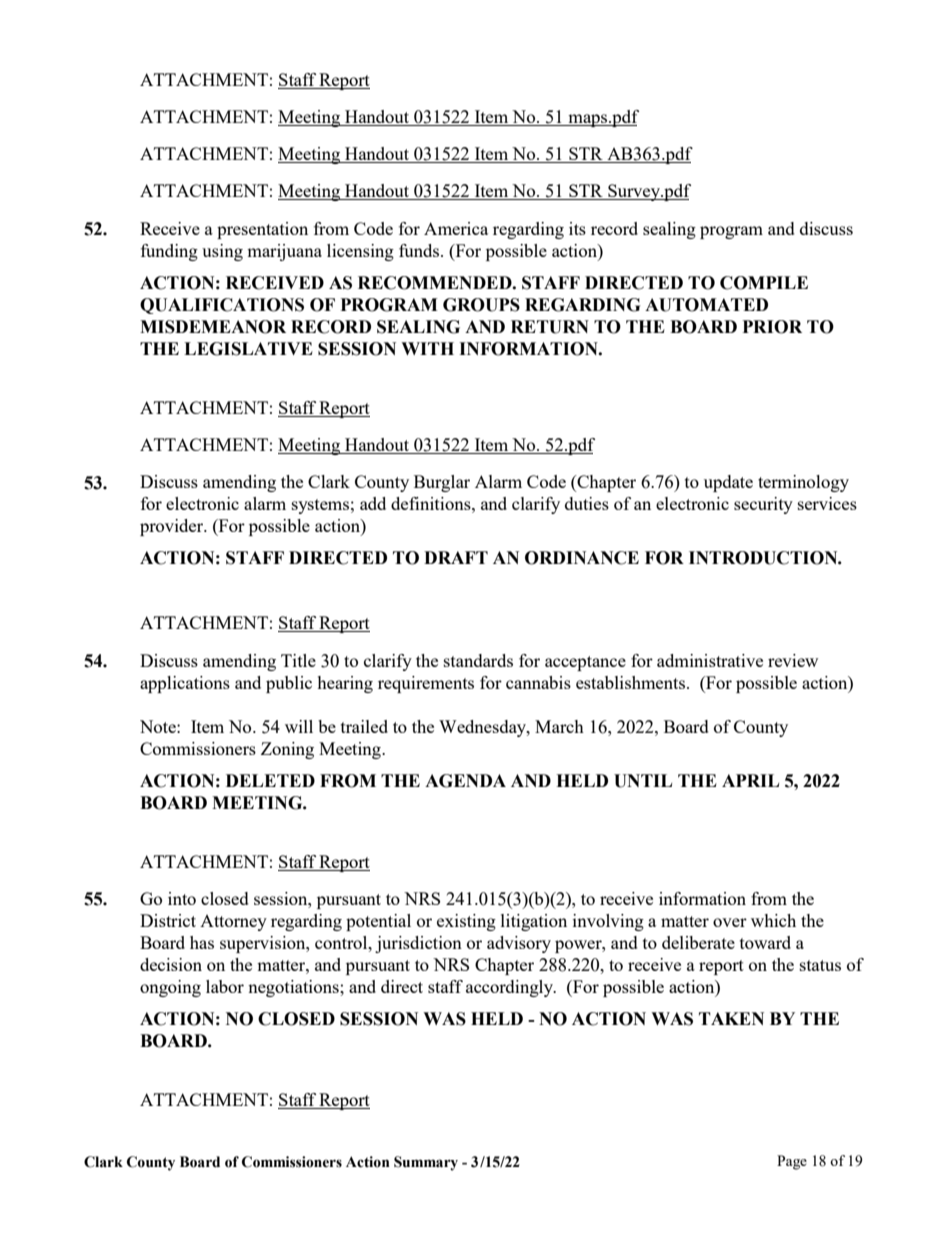  What do you see at coordinates (764, 283) in the screenshot?
I see `COMPILE` at bounding box center [764, 283].
